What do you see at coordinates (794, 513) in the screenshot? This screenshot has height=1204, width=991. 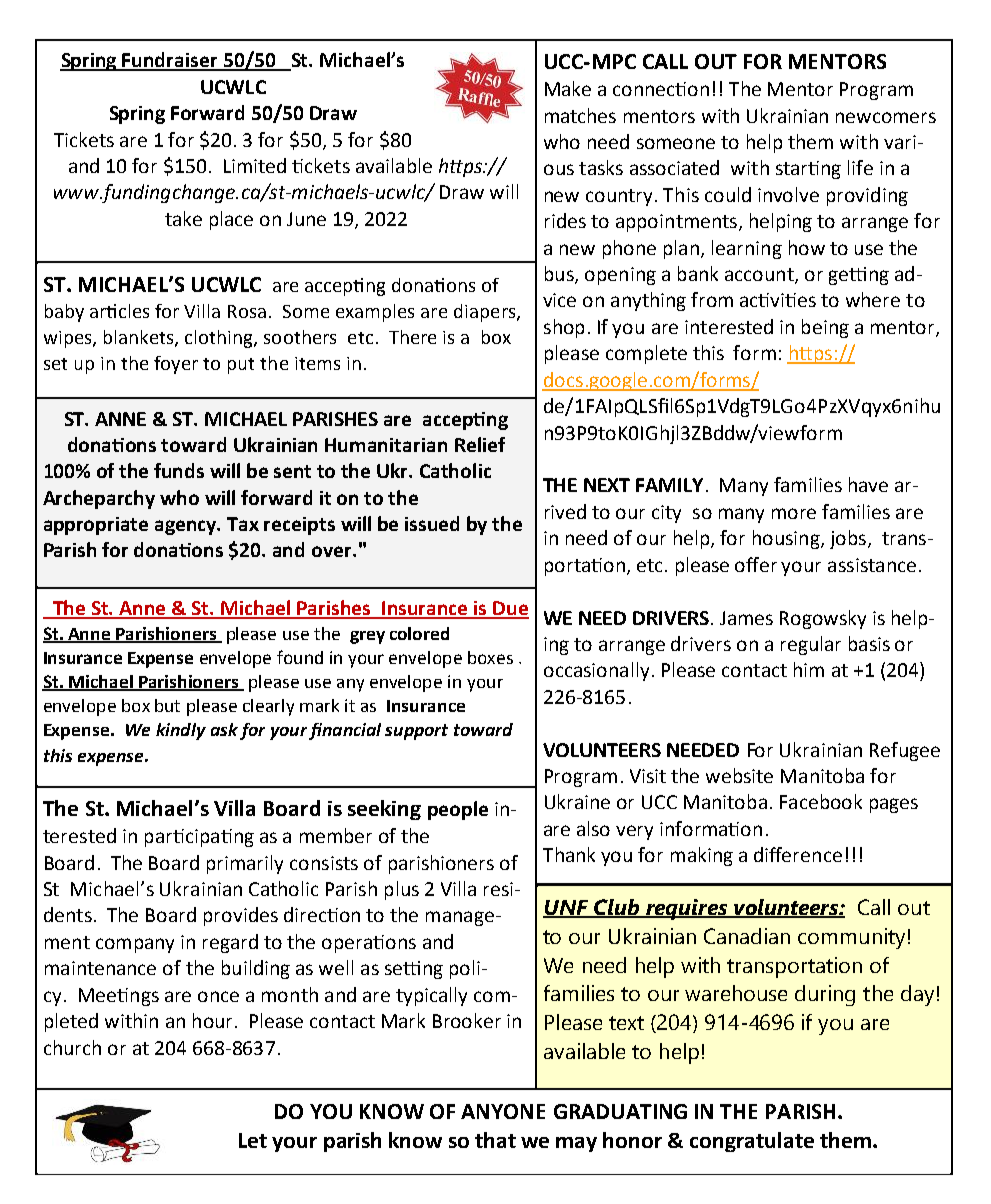 I see `more` at bounding box center [794, 513].
